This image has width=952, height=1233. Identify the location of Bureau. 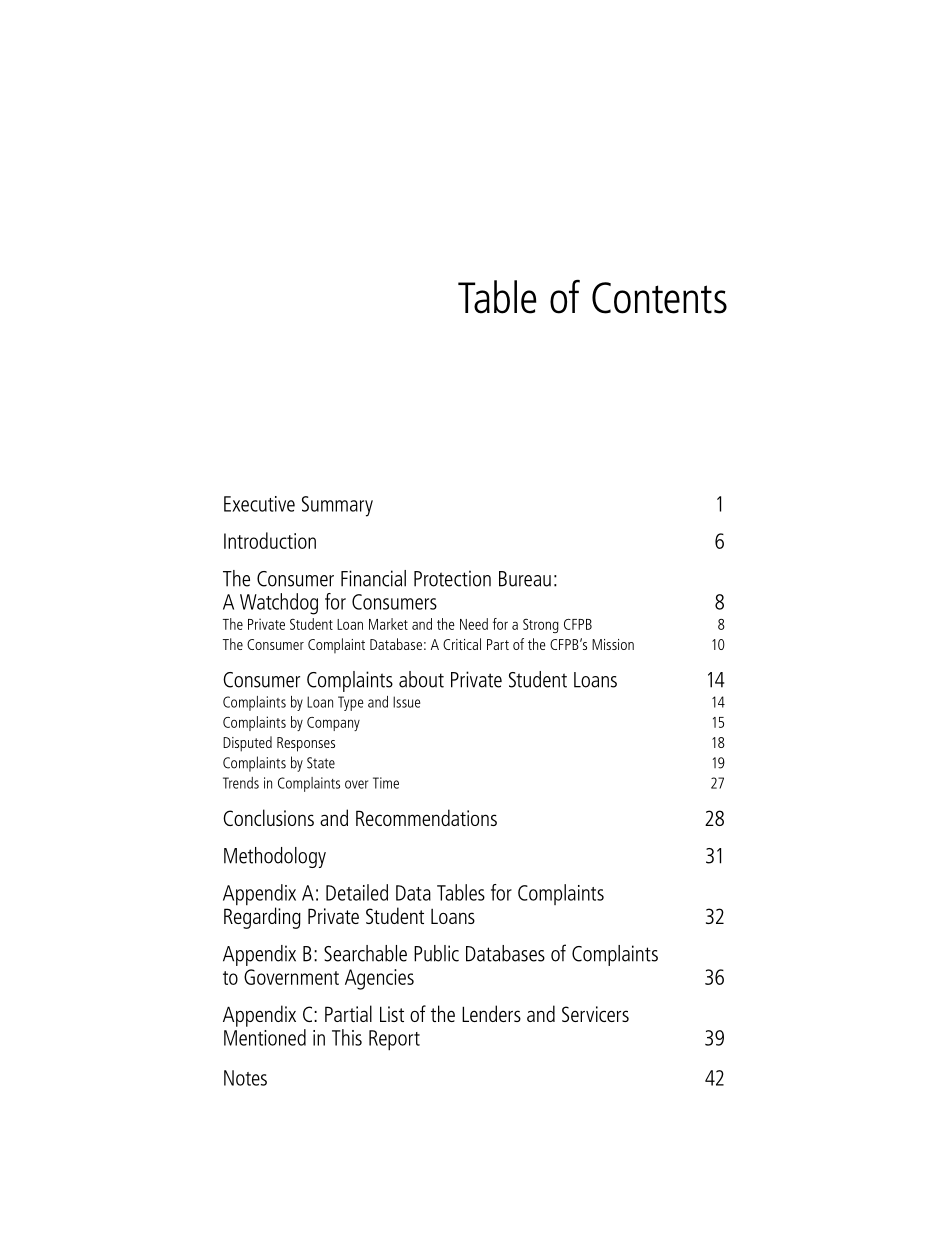
(525, 579).
